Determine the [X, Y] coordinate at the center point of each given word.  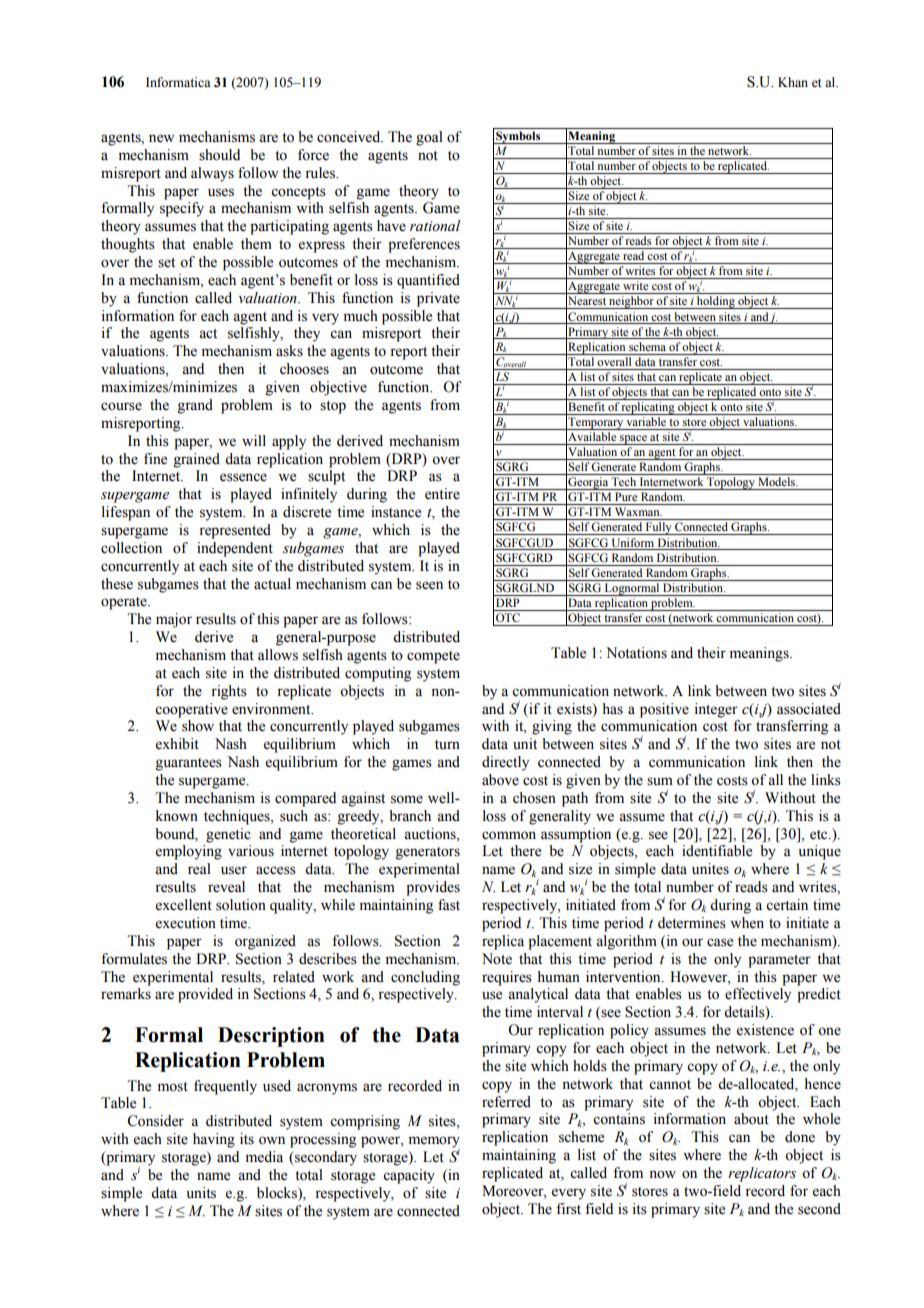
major [174, 620]
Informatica [178, 82]
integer [716, 710]
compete [433, 657]
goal [429, 138]
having [214, 1140]
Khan [793, 82]
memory [434, 1143]
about [751, 1119]
